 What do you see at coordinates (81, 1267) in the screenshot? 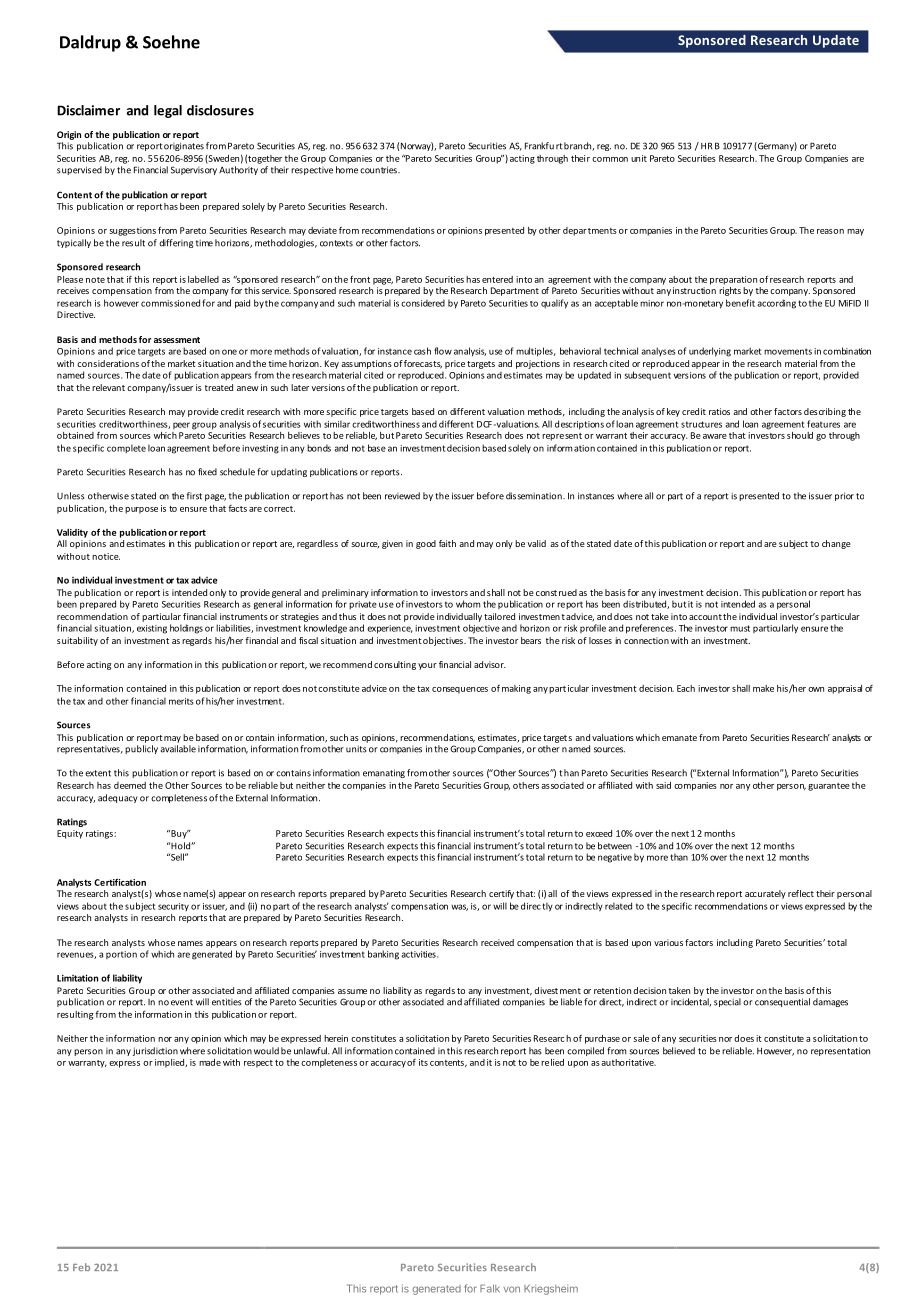
I see `Feb` at bounding box center [81, 1267].
